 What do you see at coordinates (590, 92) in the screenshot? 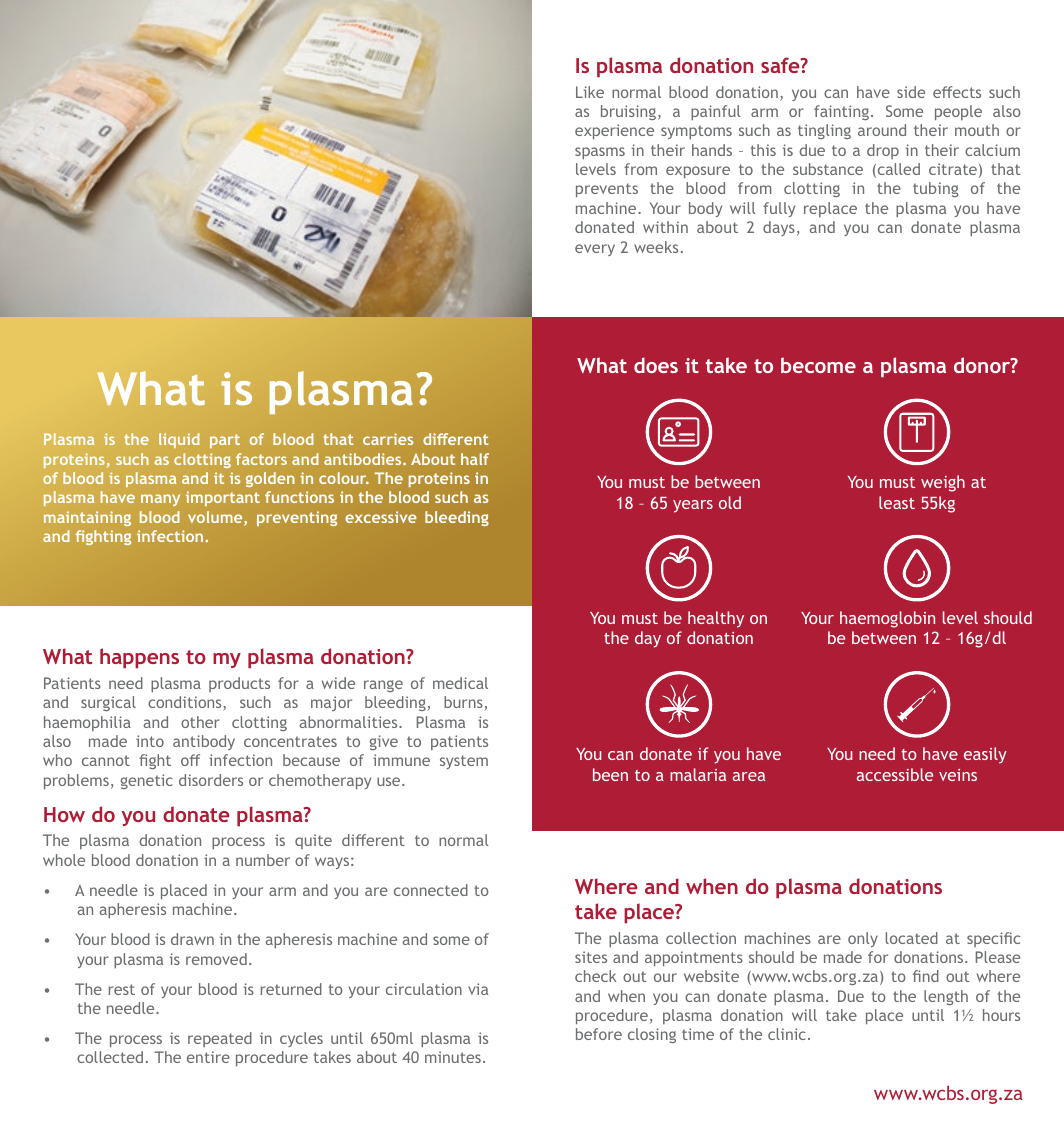
I see `Like` at bounding box center [590, 92].
